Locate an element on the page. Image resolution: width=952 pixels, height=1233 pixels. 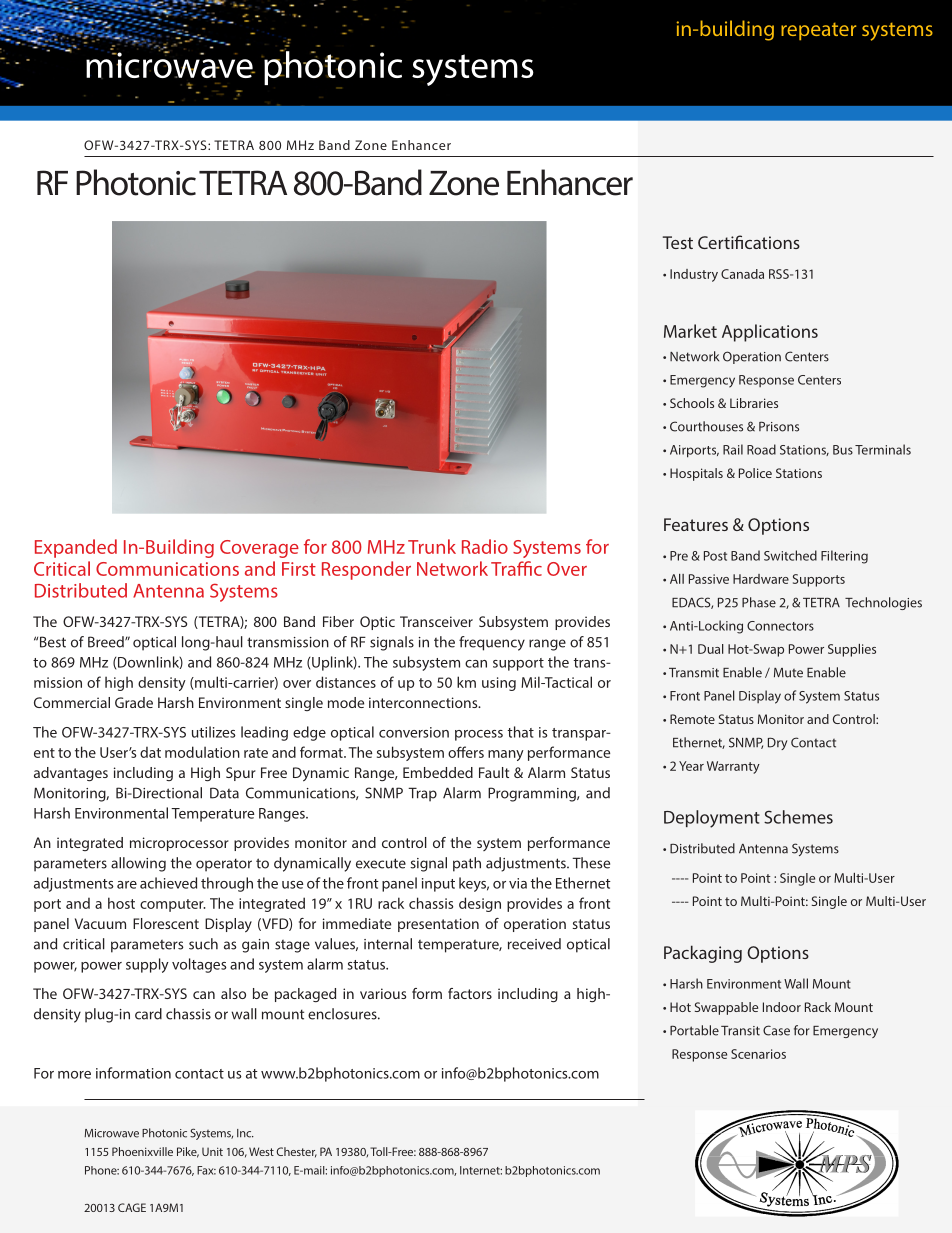
Connectors is located at coordinates (780, 626).
